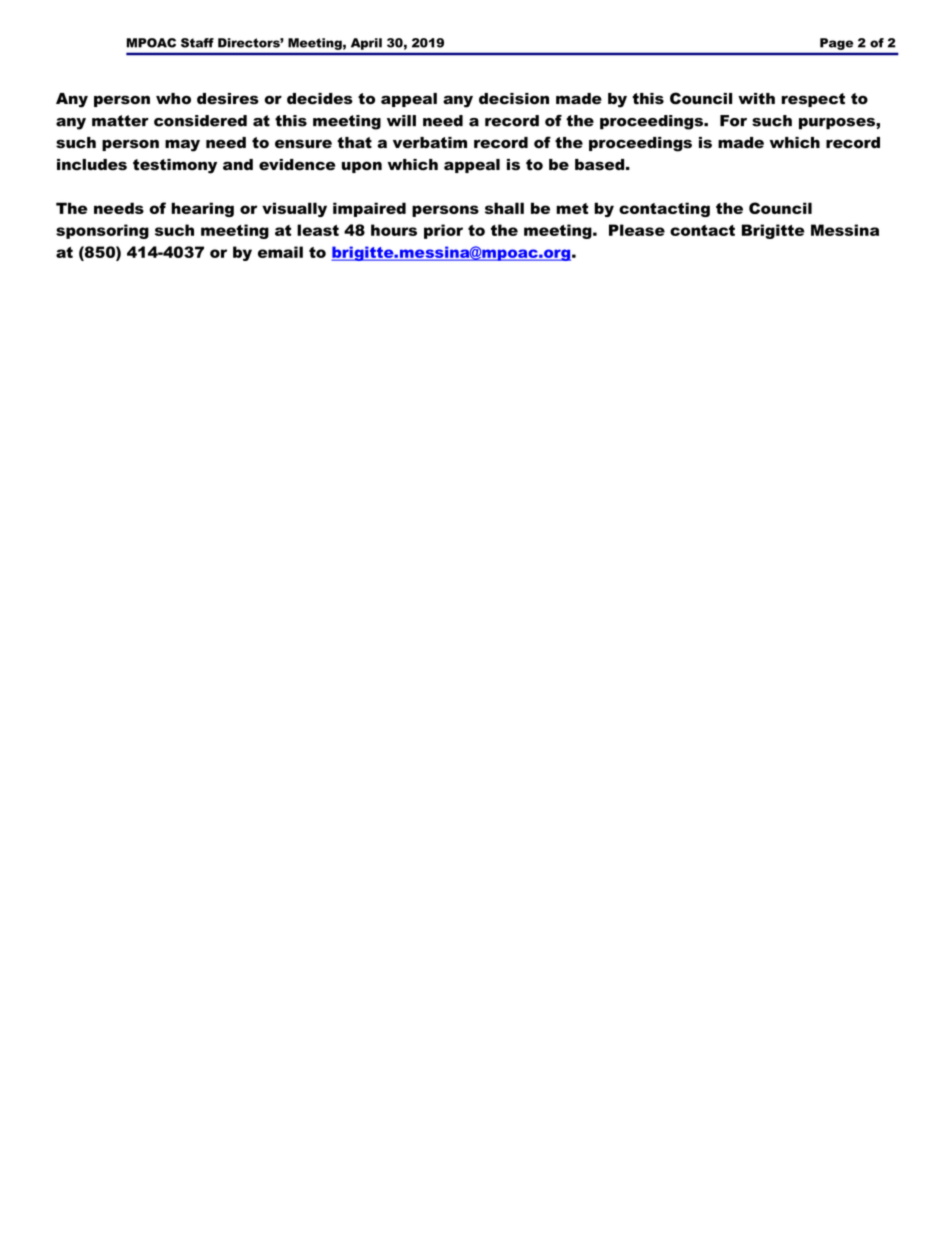 The height and width of the image is (1233, 952). I want to click on with, so click(756, 99).
